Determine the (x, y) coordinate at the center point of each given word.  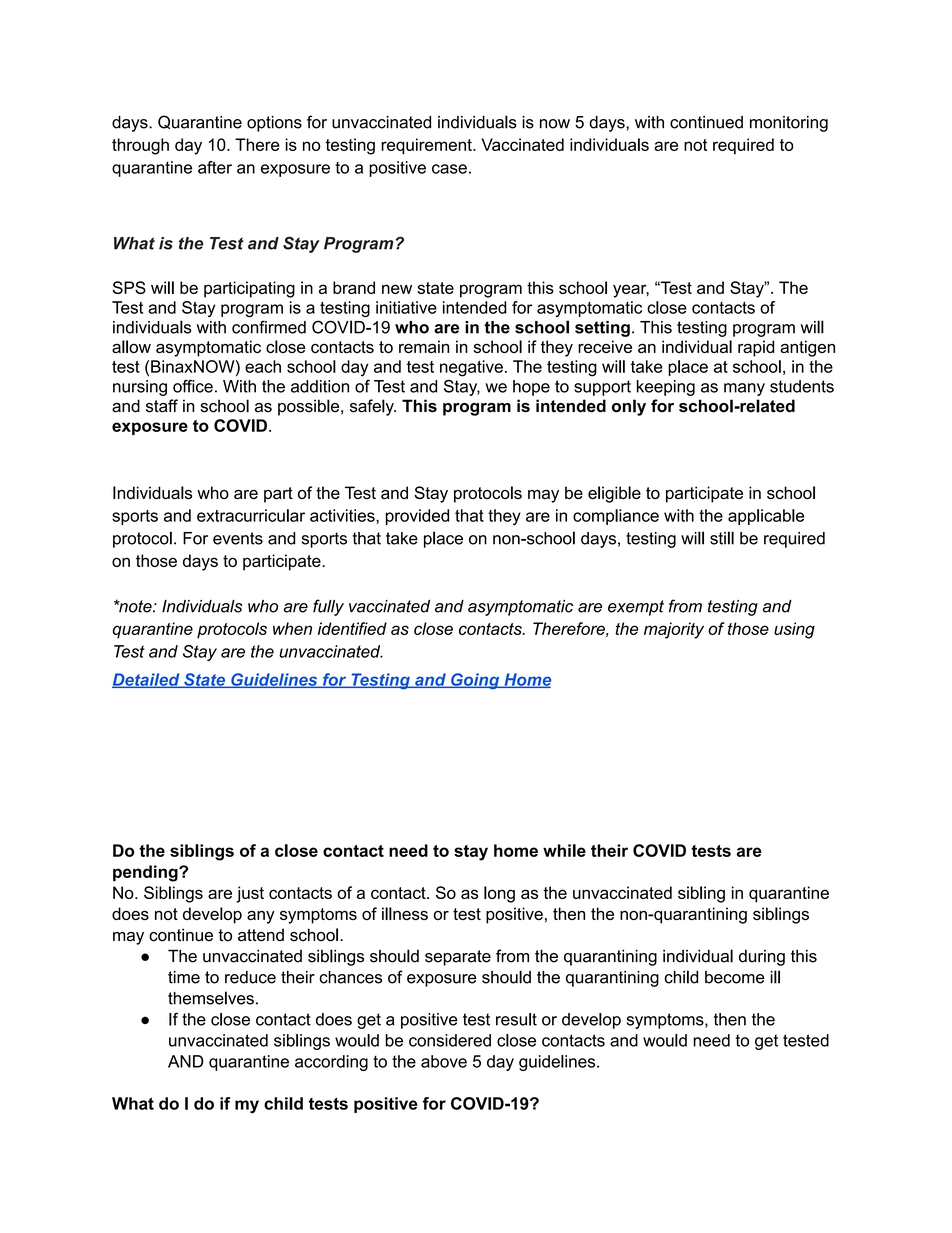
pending (146, 873)
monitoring (789, 124)
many (744, 389)
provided (417, 517)
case (449, 169)
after (215, 167)
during (762, 957)
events (238, 538)
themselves (211, 998)
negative (471, 368)
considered (450, 1040)
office (193, 386)
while (564, 850)
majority (674, 630)
